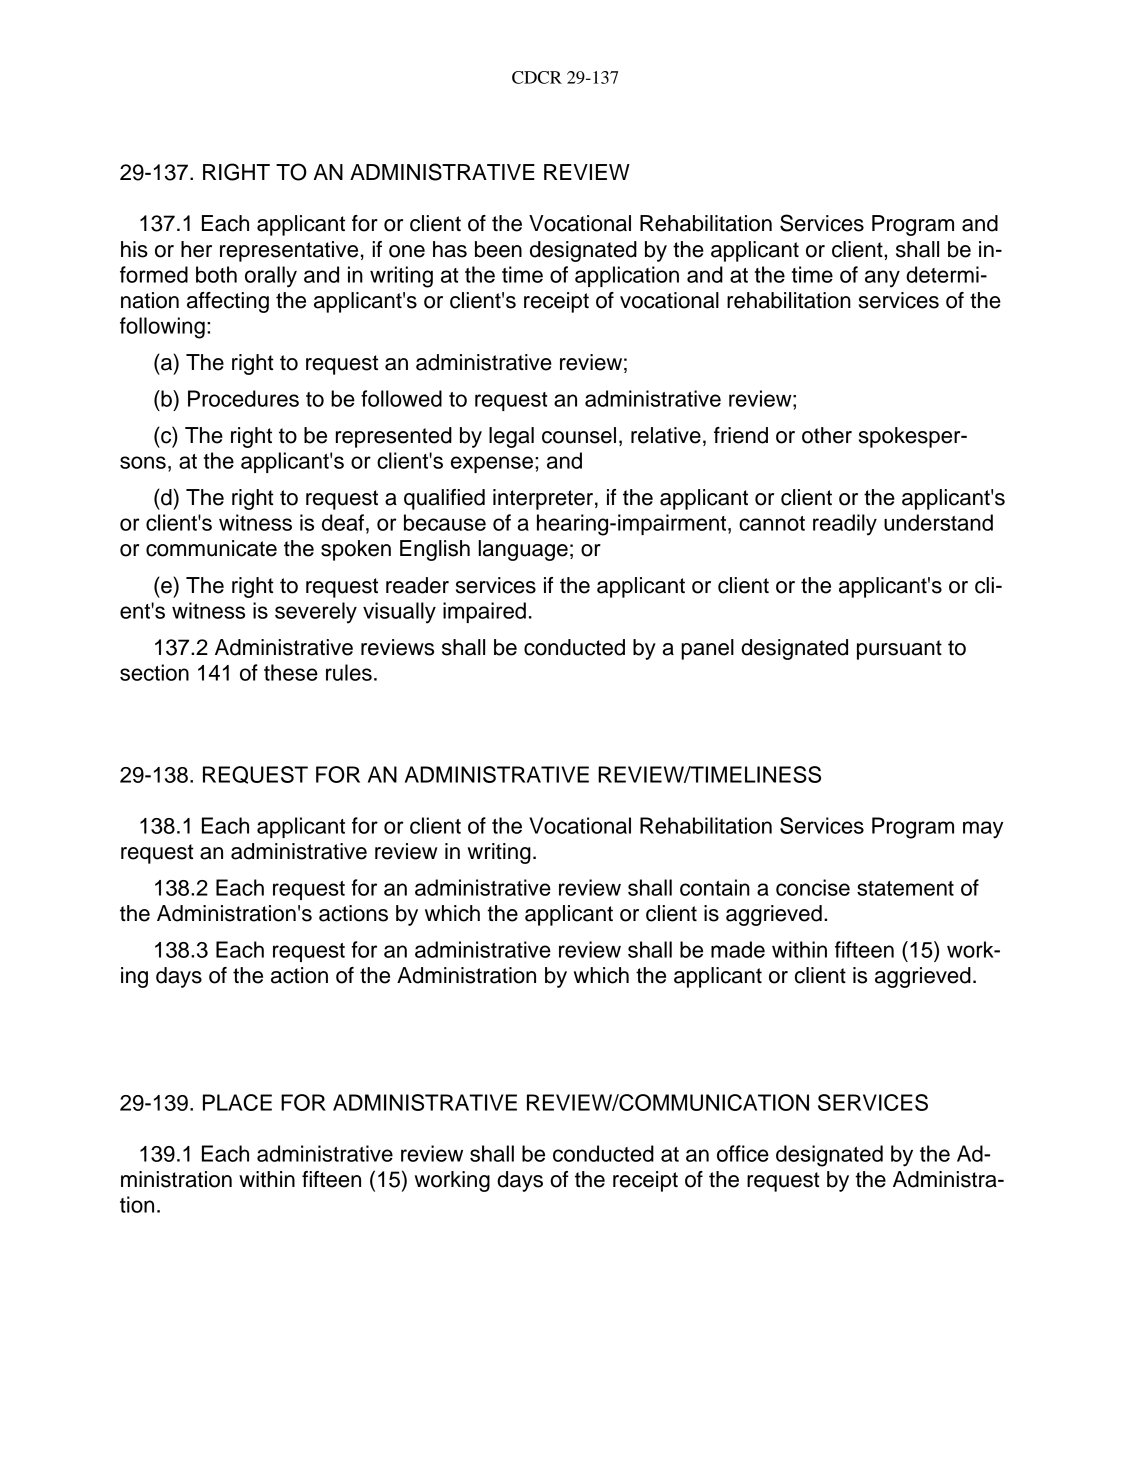 The width and height of the screenshot is (1131, 1464). What do you see at coordinates (493, 464) in the screenshot?
I see `expense` at bounding box center [493, 464].
